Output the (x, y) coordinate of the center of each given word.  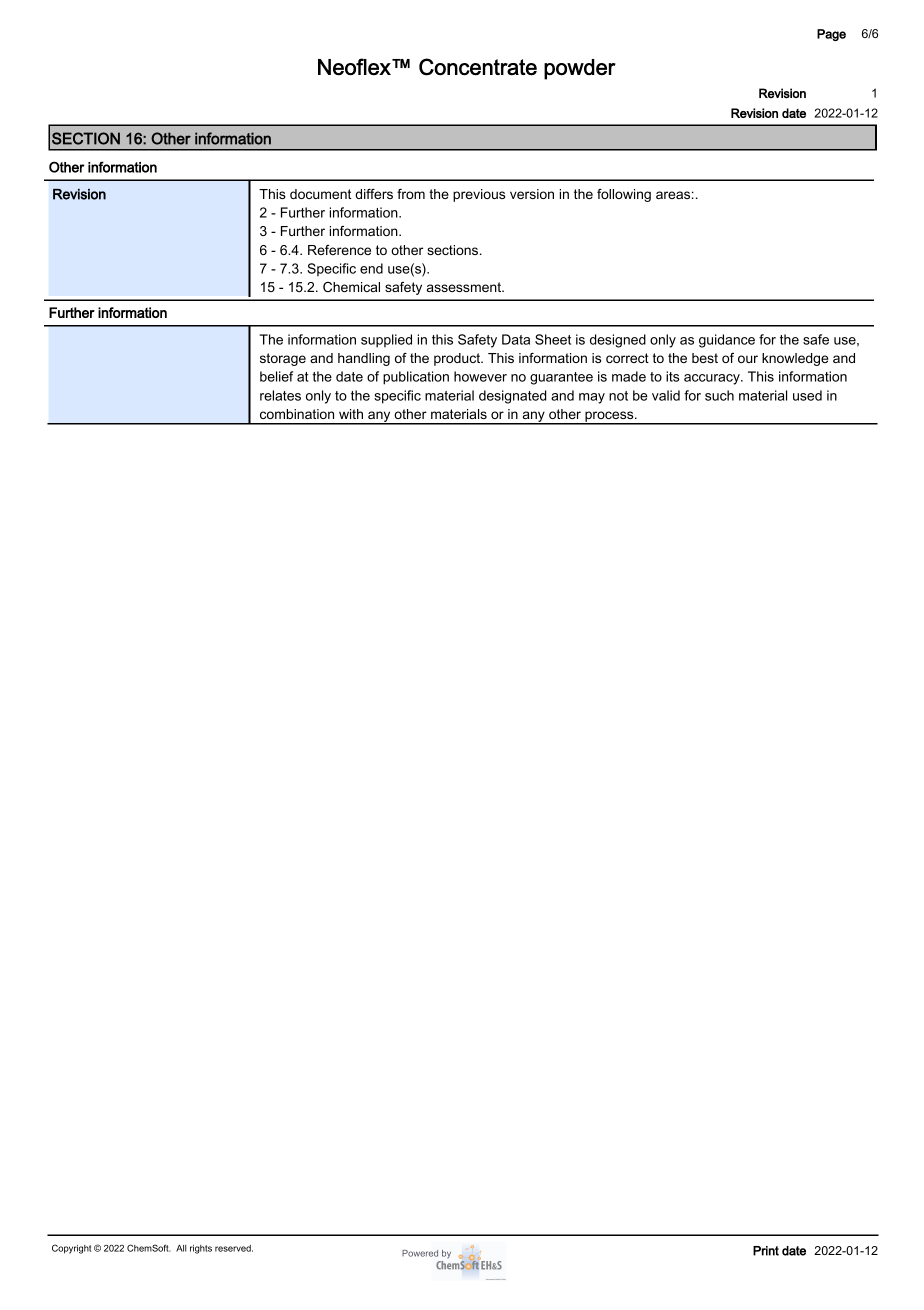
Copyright (71, 1249)
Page (831, 35)
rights (201, 1249)
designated (512, 397)
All (181, 1248)
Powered (420, 1253)
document (320, 194)
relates (280, 395)
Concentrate (478, 67)
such (719, 395)
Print (766, 1251)
